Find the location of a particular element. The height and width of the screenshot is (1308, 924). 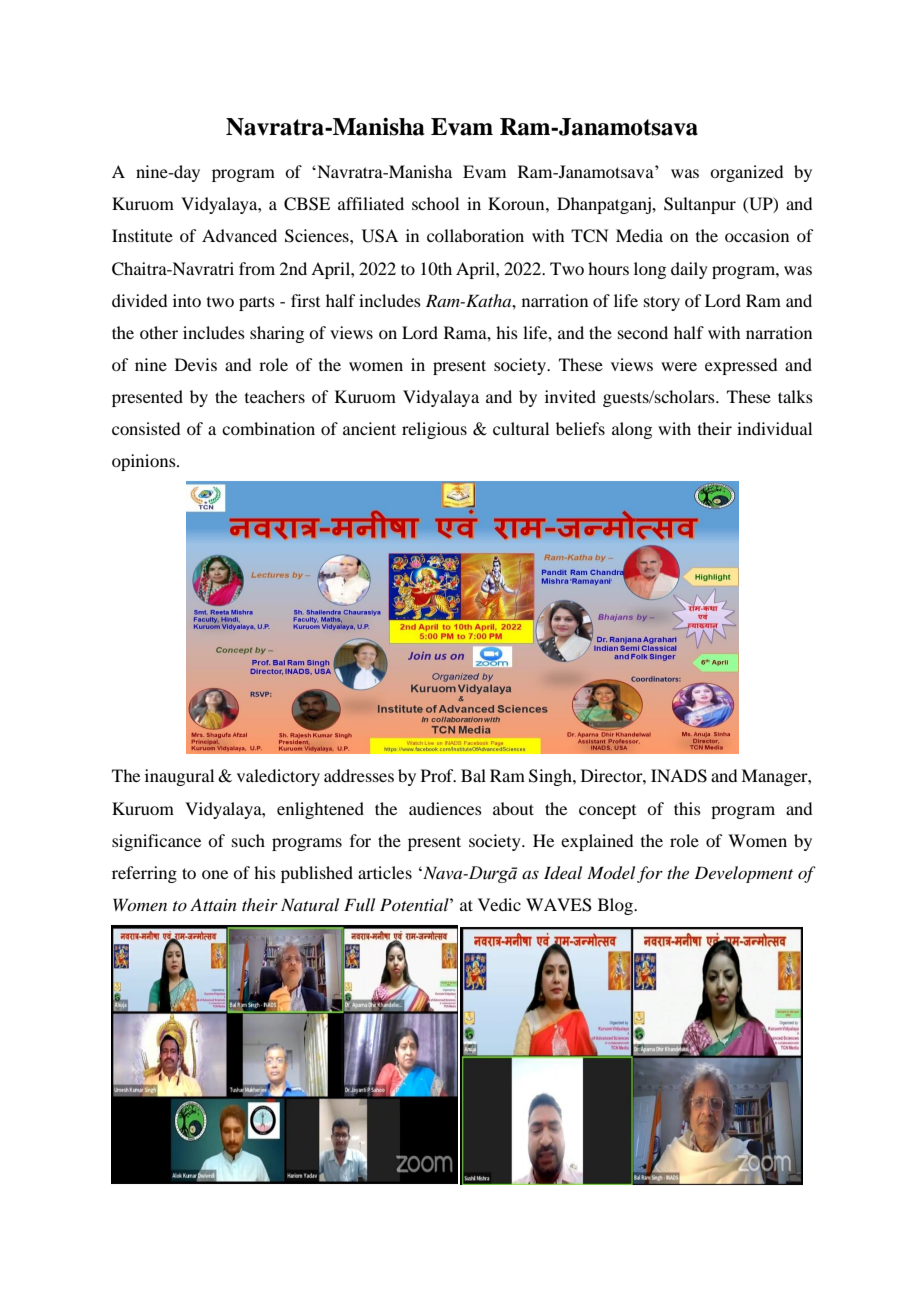

opinions is located at coordinates (145, 462).
